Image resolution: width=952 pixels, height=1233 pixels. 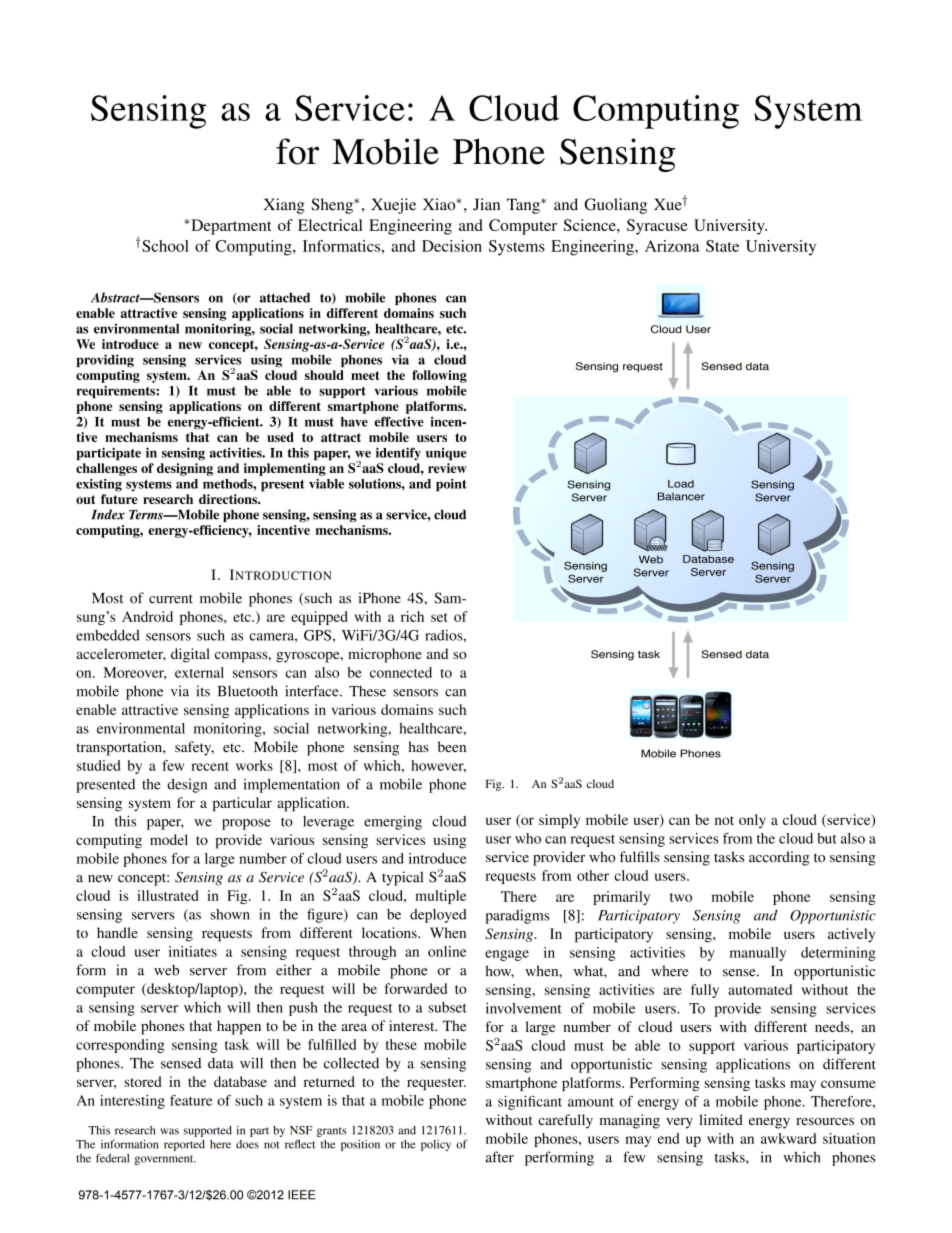 What do you see at coordinates (165, 1160) in the page?
I see `government` at bounding box center [165, 1160].
